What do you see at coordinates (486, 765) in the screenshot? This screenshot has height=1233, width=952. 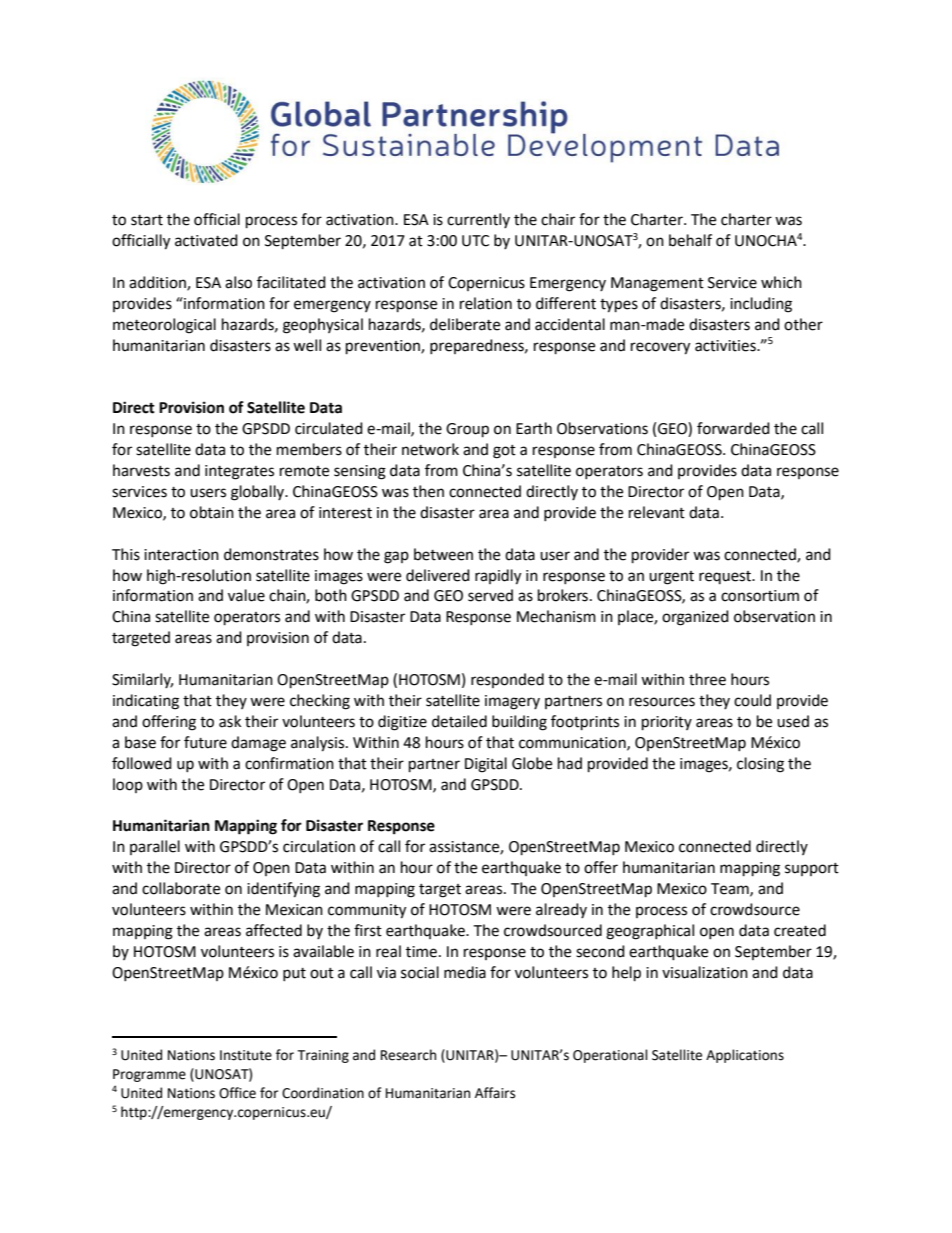 I see `Digital` at bounding box center [486, 765].
